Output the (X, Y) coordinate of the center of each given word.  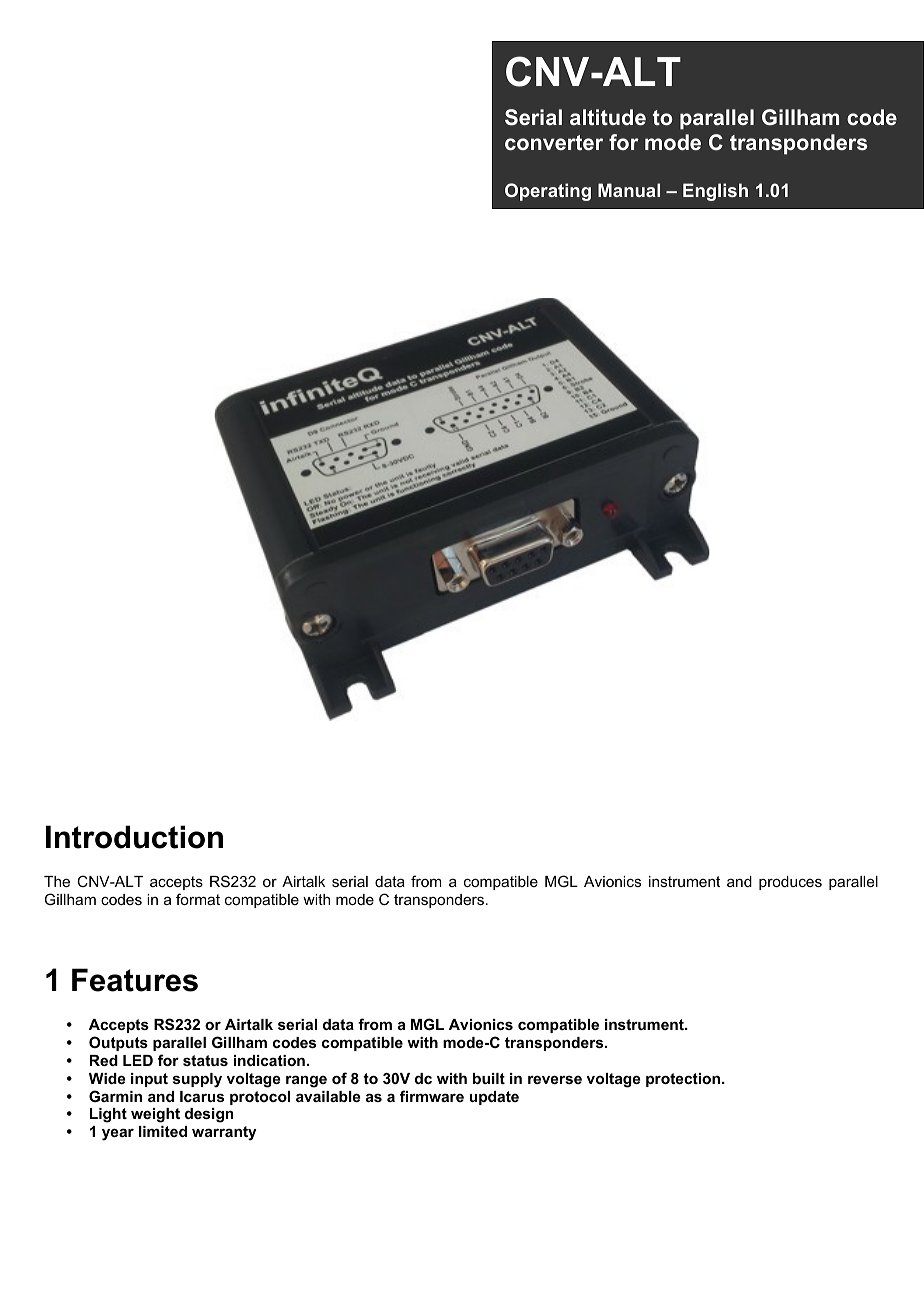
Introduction (134, 837)
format (198, 899)
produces (790, 883)
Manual (629, 190)
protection (684, 1080)
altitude (608, 117)
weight (155, 1115)
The (57, 881)
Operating (548, 192)
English (715, 192)
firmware (432, 1096)
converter (554, 143)
